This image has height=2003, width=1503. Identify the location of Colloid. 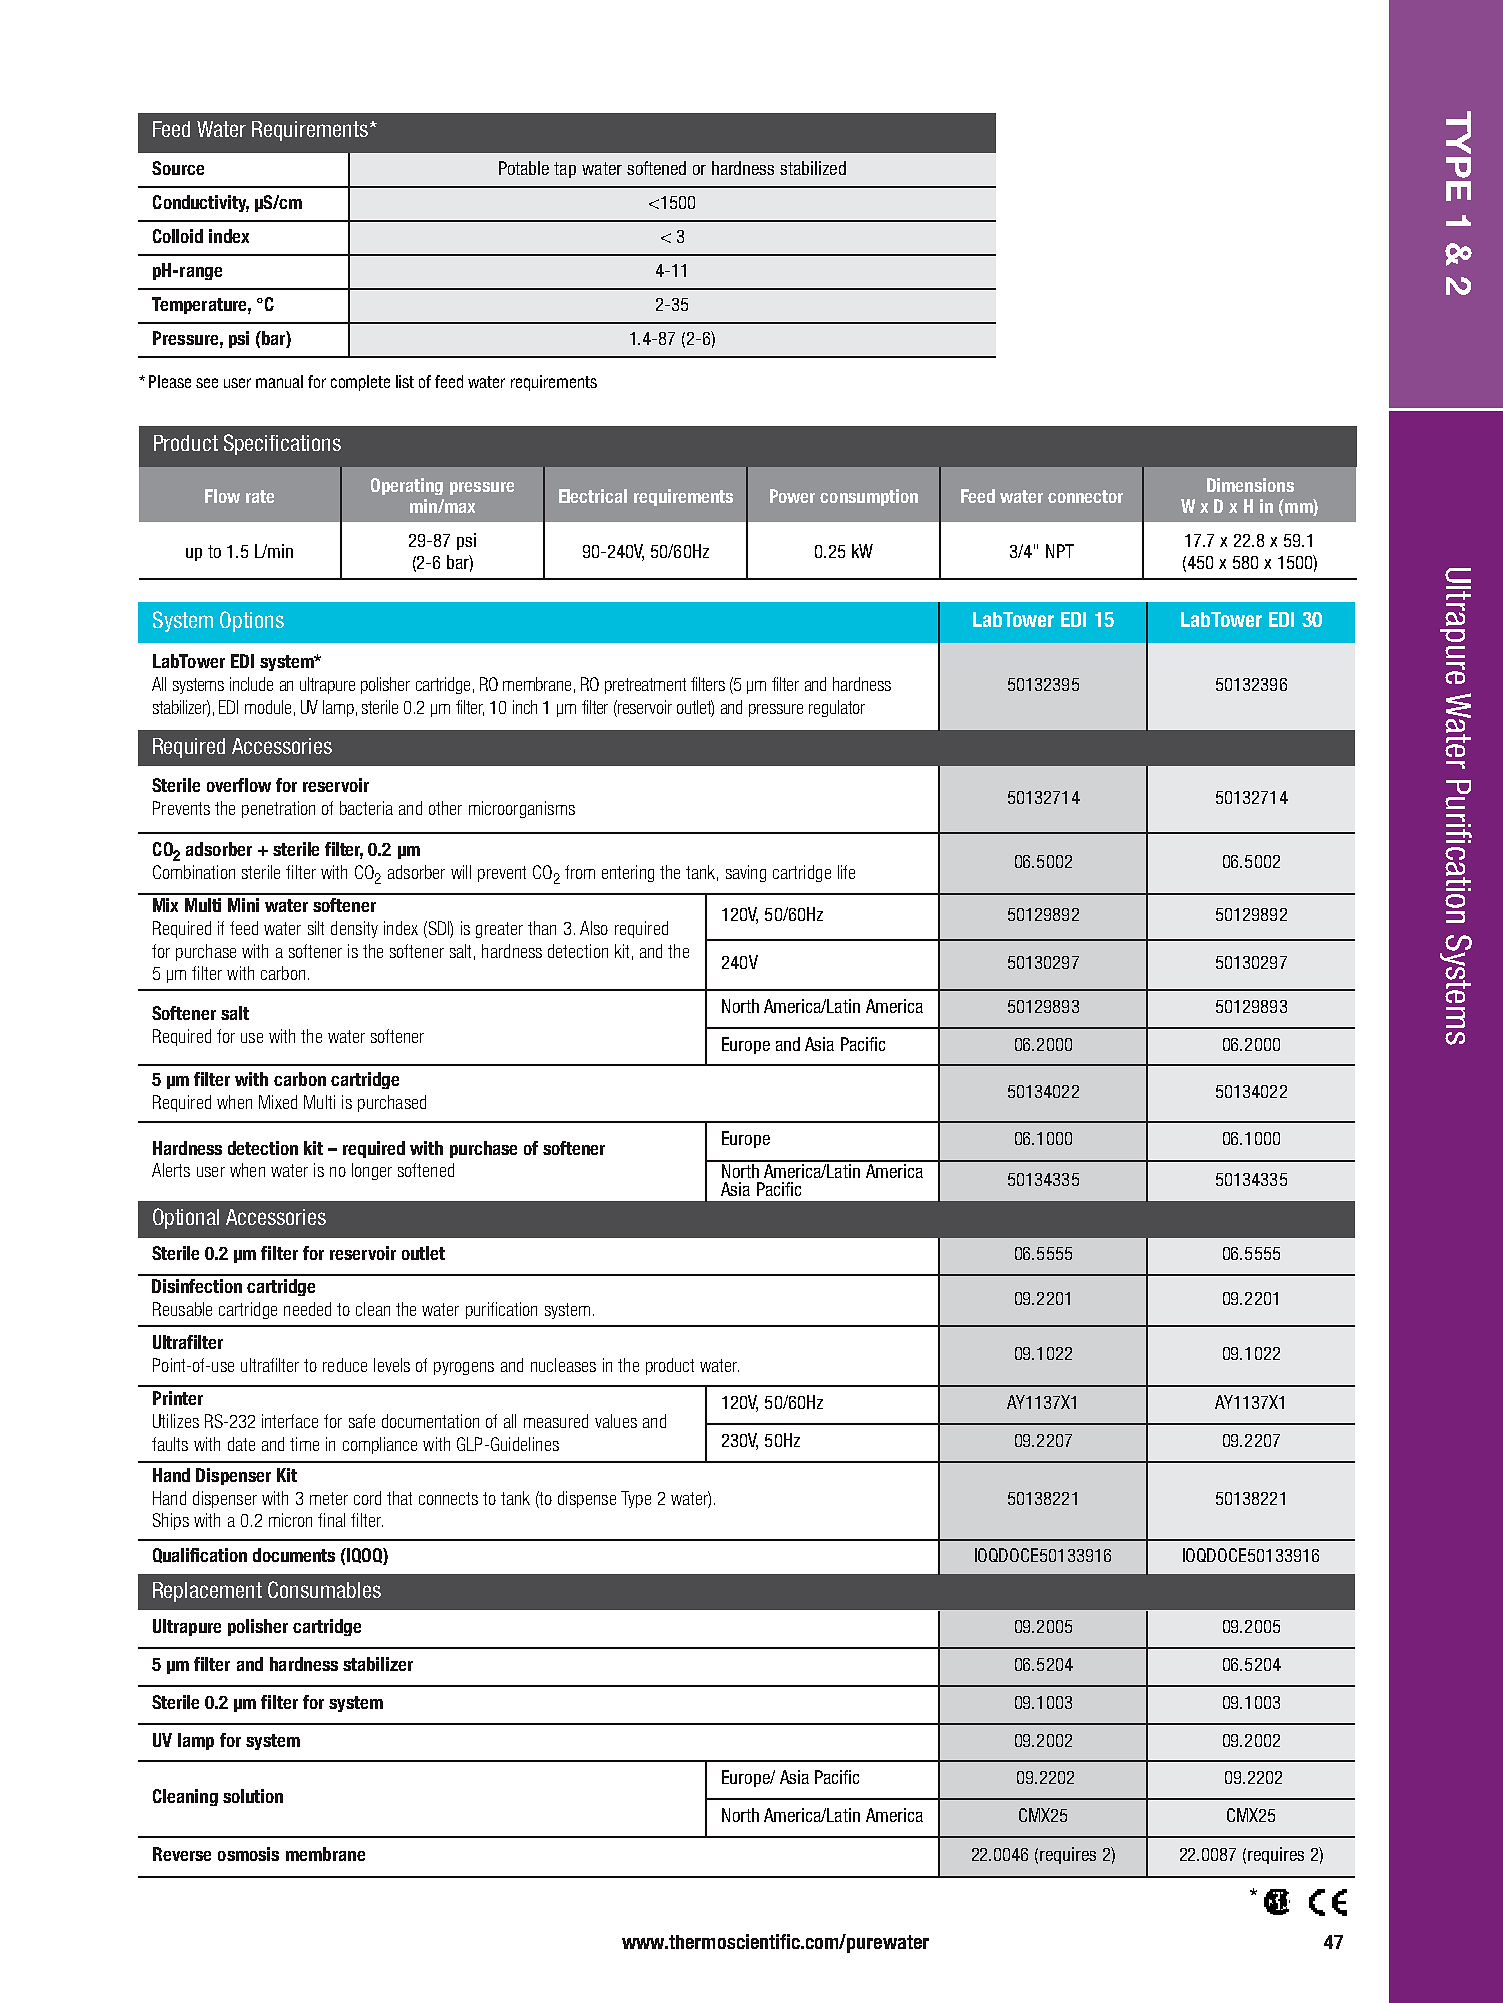
(178, 236).
